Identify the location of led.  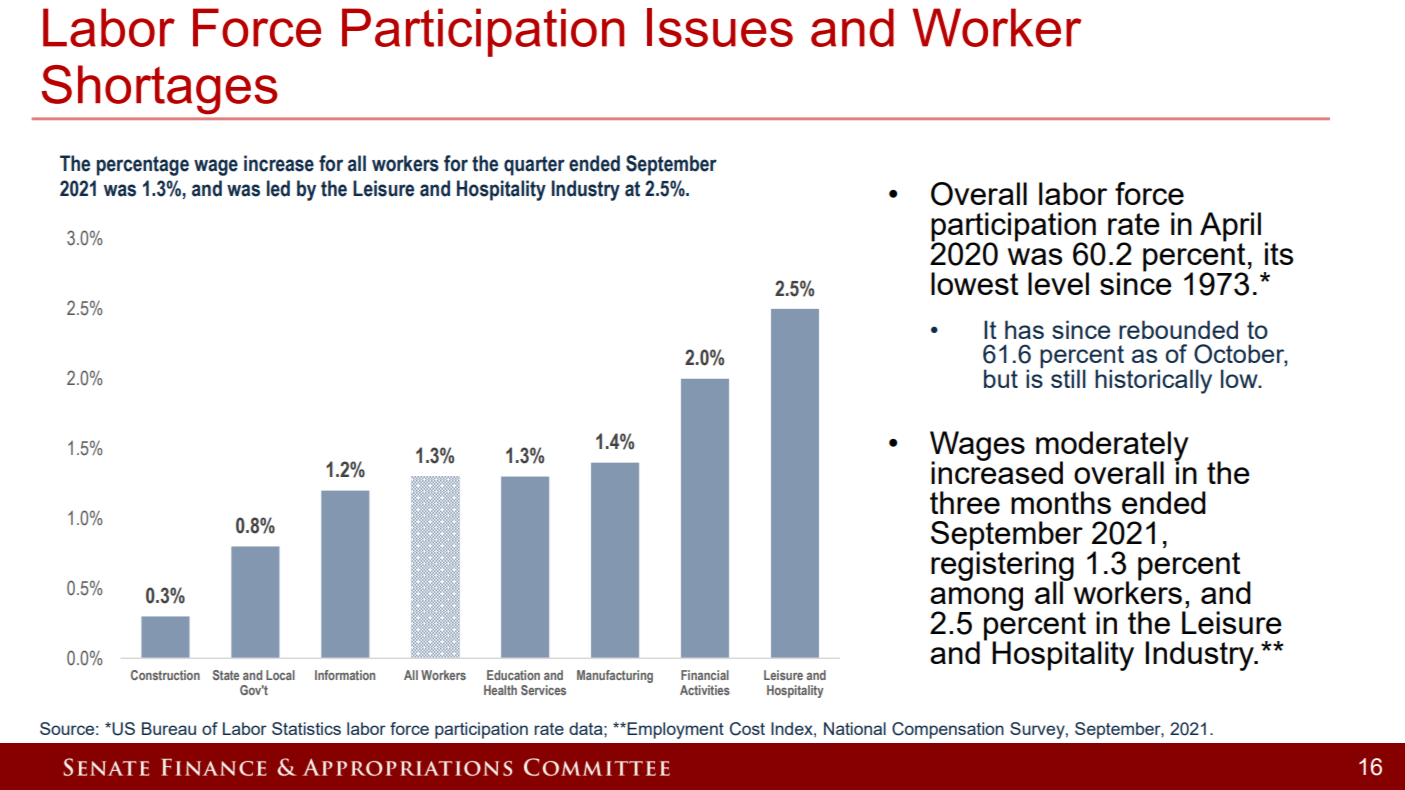
(278, 188).
